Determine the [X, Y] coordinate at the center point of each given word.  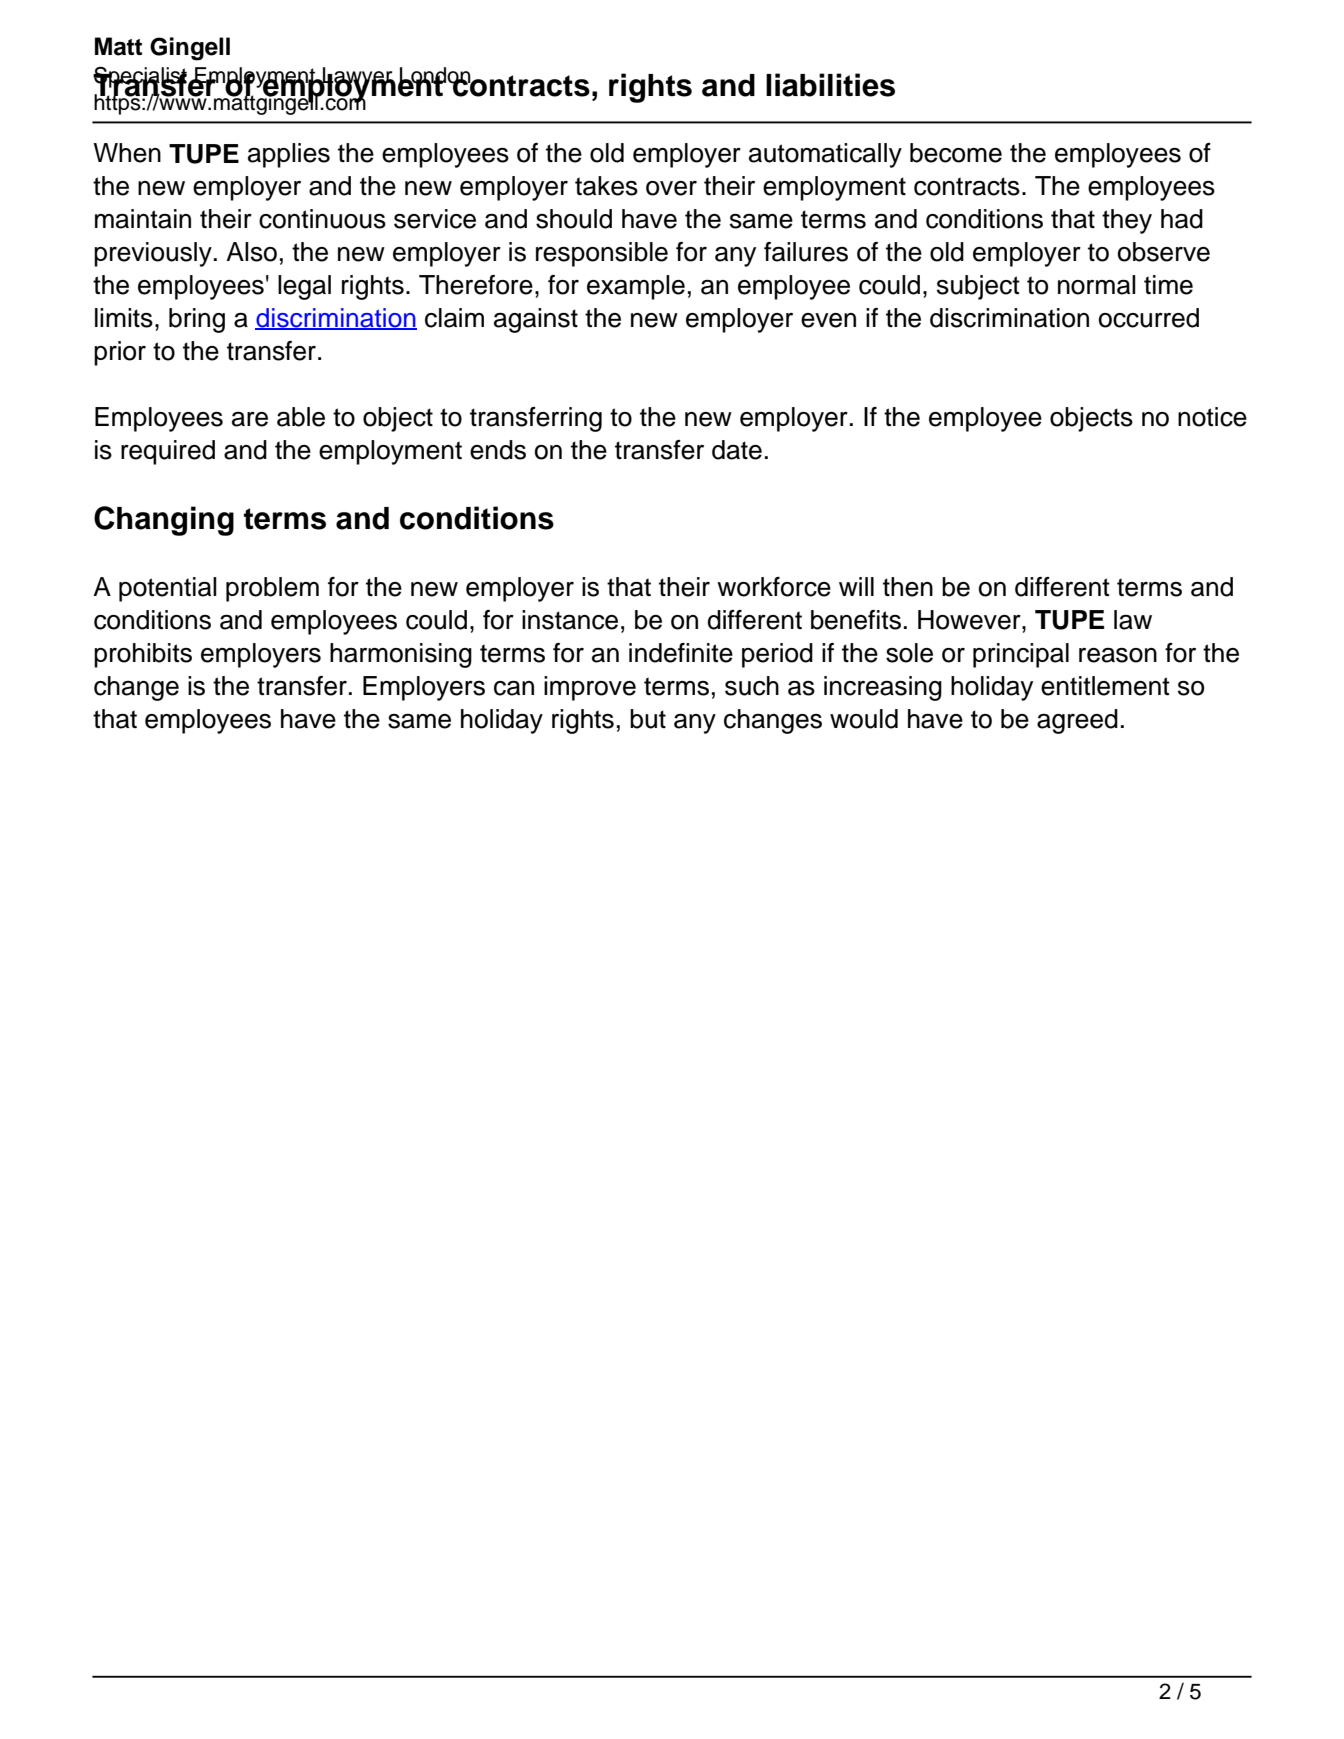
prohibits [143, 655]
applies [289, 155]
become [956, 153]
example [636, 287]
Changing [164, 521]
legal [304, 287]
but [648, 719]
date [737, 450]
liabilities [830, 85]
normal [1097, 285]
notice [1212, 417]
